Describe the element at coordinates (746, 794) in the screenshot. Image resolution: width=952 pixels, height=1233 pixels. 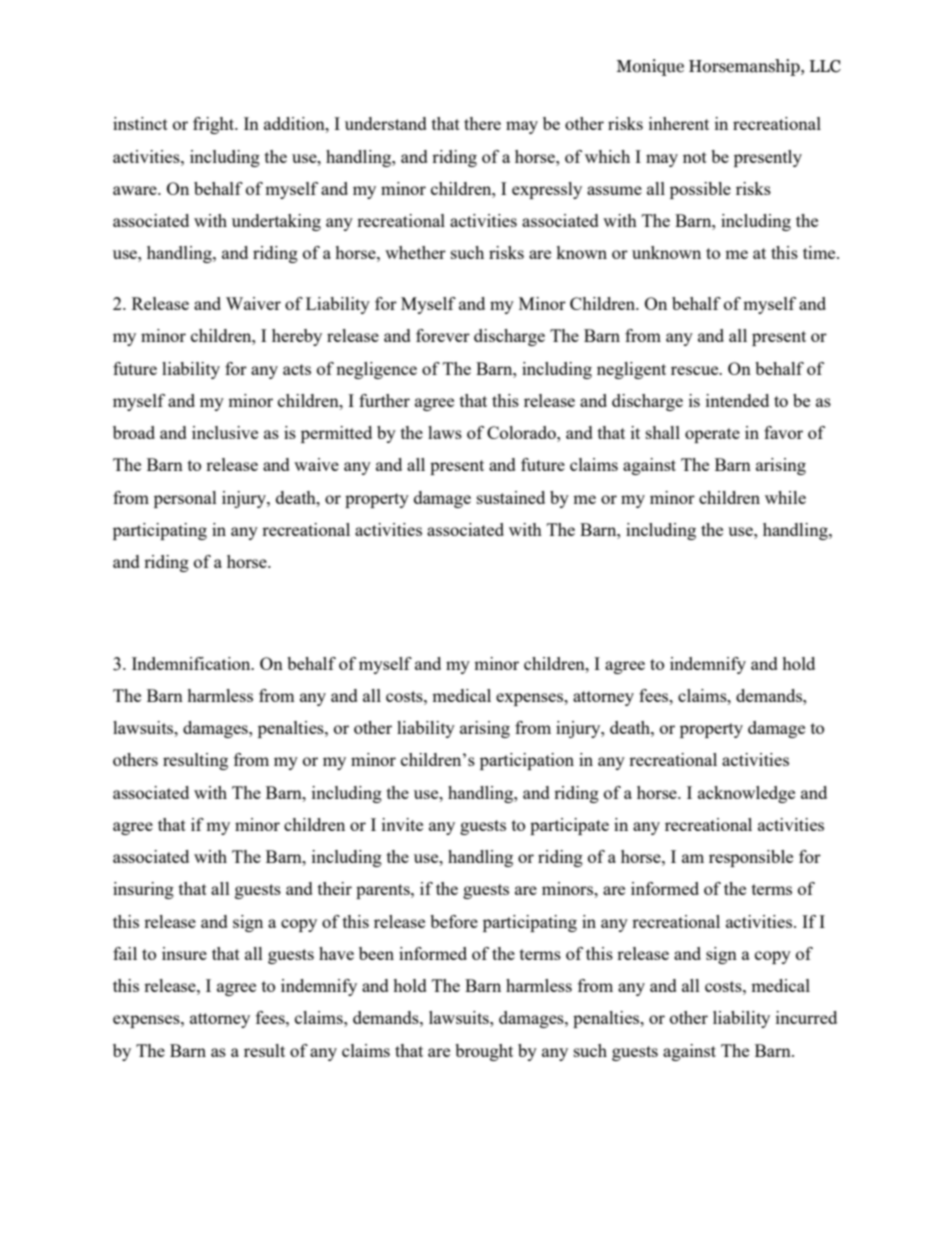
I see `acknowledge` at that location.
